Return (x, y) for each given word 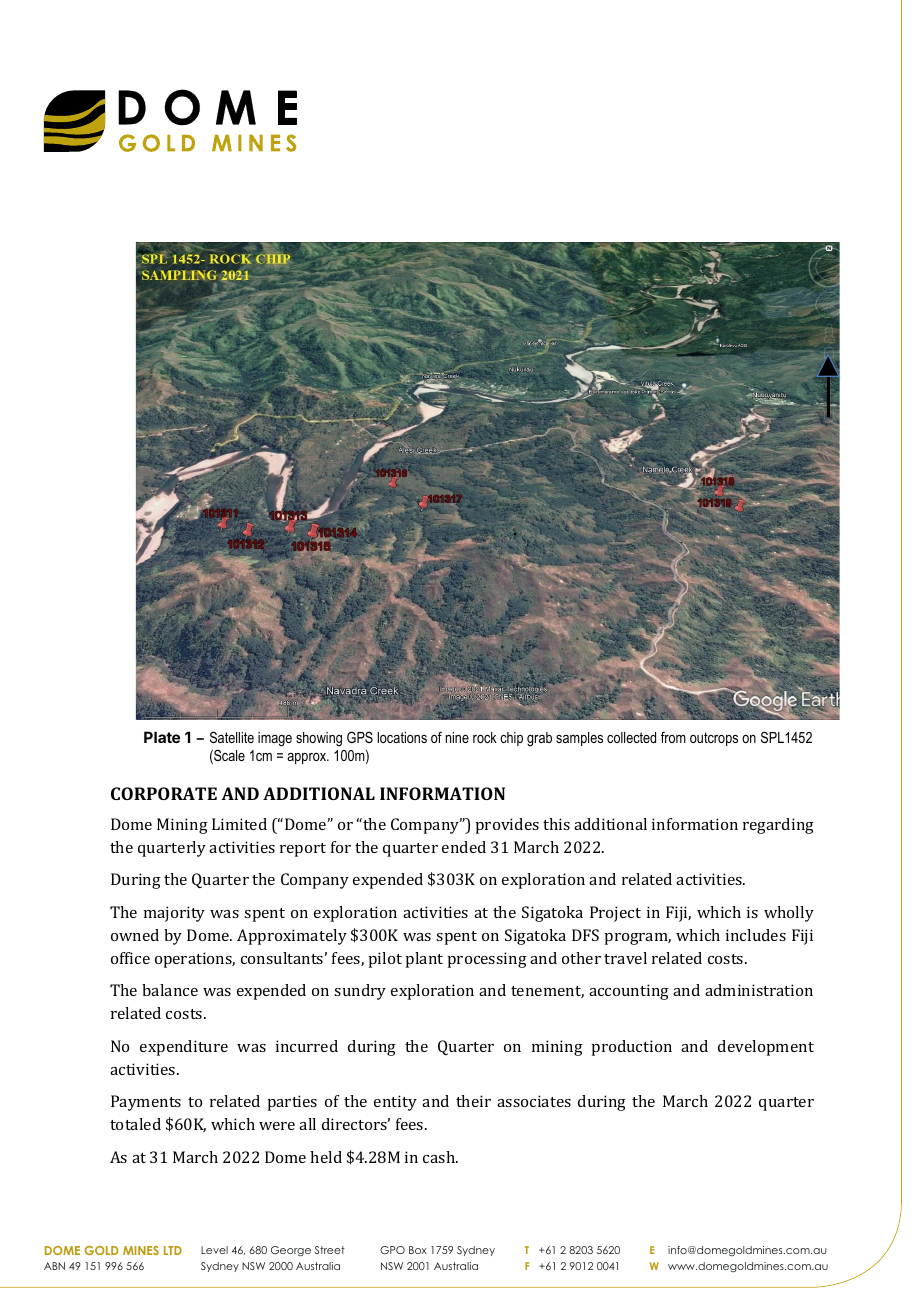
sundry (360, 992)
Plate (162, 737)
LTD (173, 1250)
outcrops (714, 739)
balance (170, 990)
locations (402, 737)
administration (759, 990)
